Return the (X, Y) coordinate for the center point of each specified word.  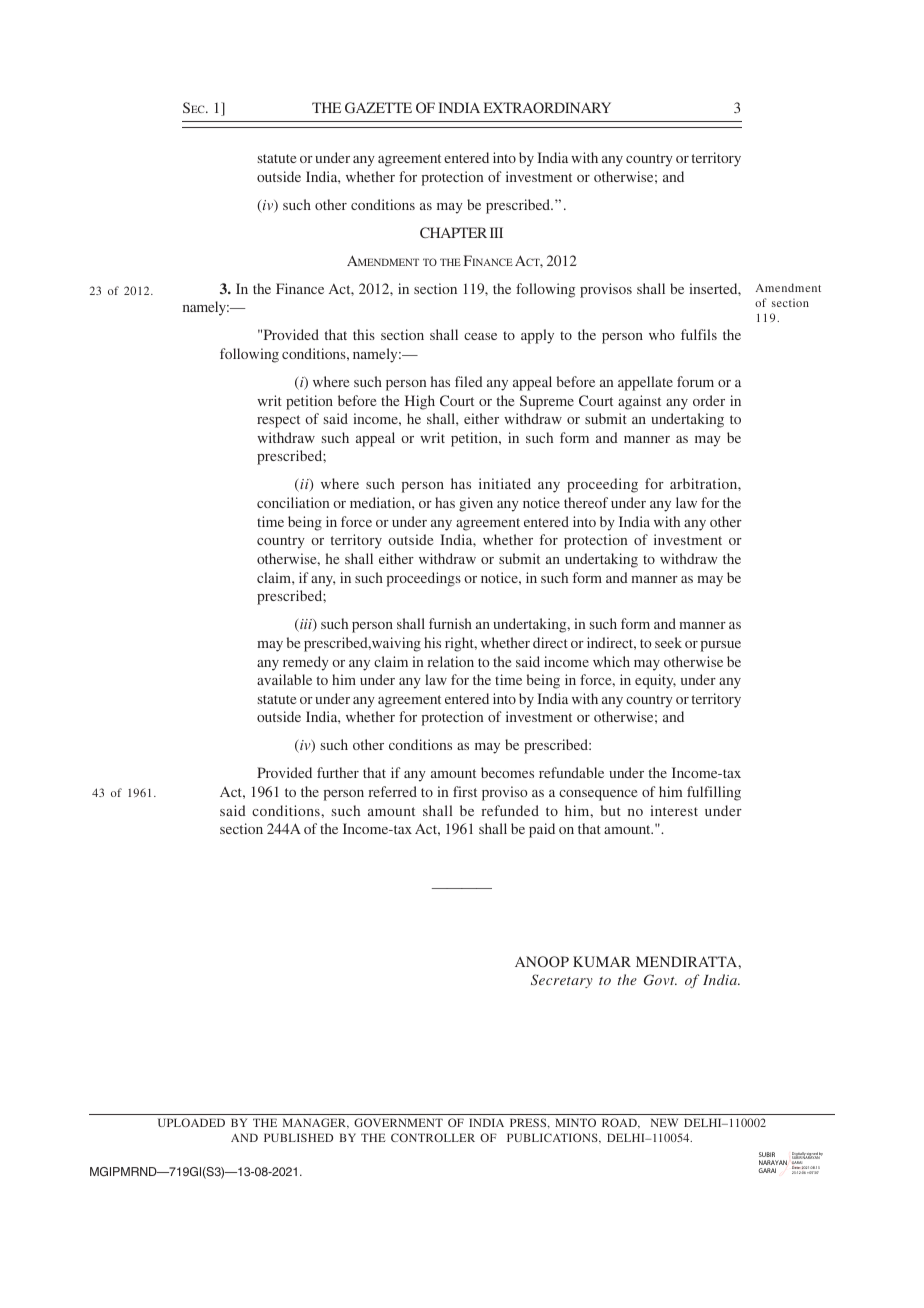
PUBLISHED (298, 1137)
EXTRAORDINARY (547, 107)
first (465, 791)
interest (674, 810)
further (338, 772)
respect (278, 421)
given (476, 504)
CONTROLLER (433, 1137)
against (639, 402)
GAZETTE (378, 107)
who (662, 334)
